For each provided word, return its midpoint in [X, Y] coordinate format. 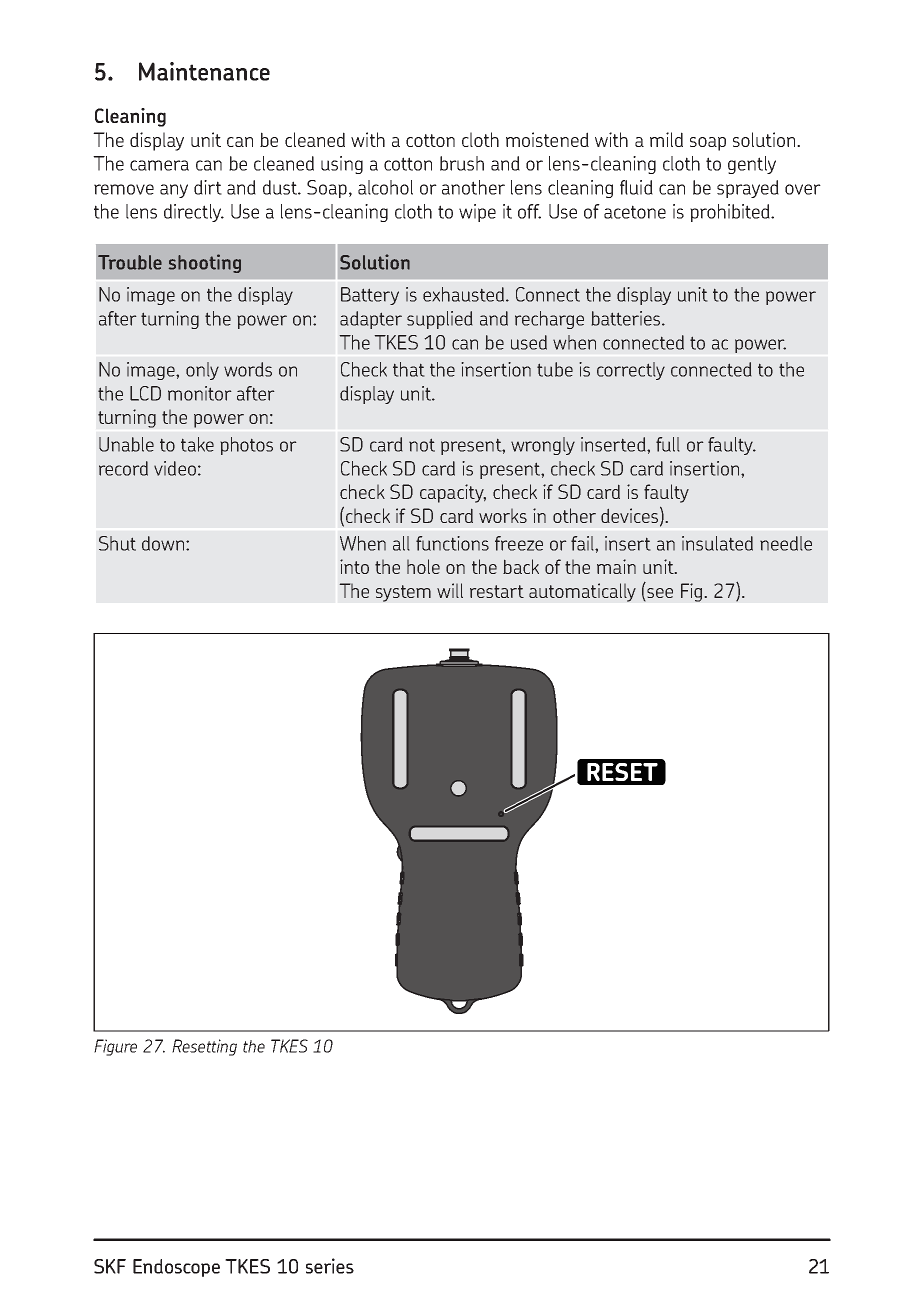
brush [462, 163]
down [164, 543]
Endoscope [176, 1268]
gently [752, 165]
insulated [717, 543]
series [330, 1266]
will [450, 590]
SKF [110, 1266]
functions [452, 543]
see [660, 593]
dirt [208, 187]
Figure [115, 1047]
